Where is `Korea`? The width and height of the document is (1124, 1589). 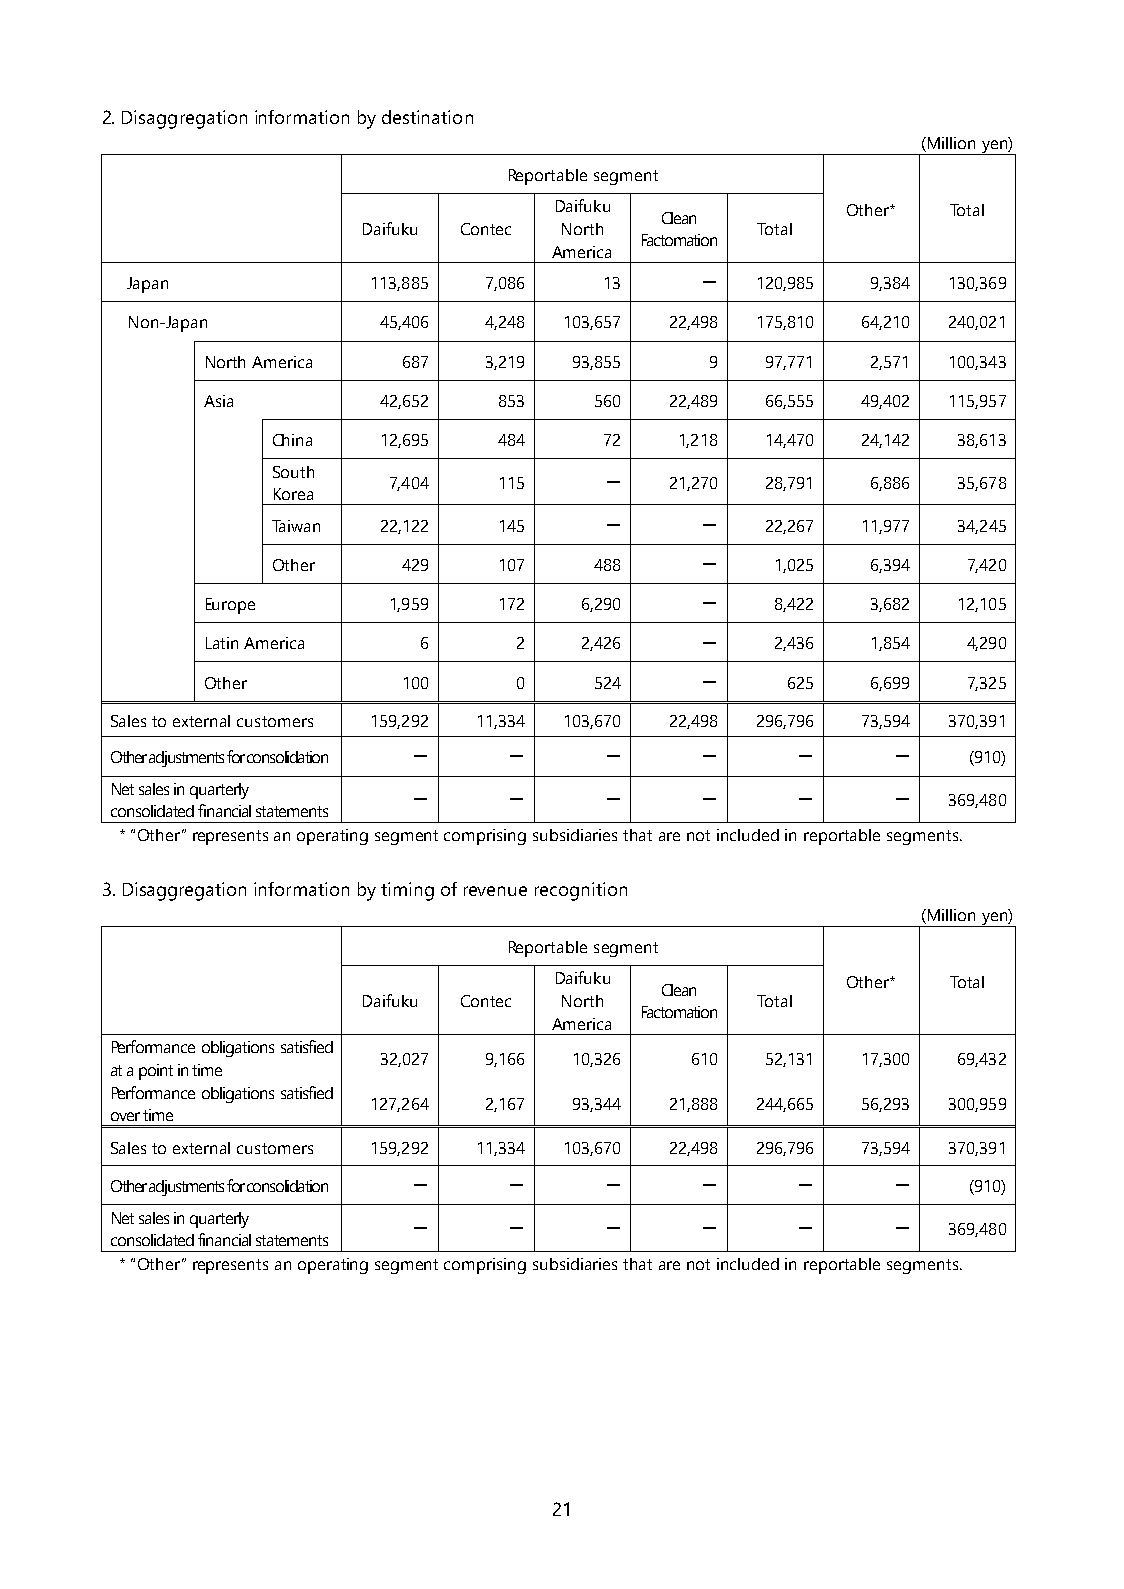 Korea is located at coordinates (293, 494).
